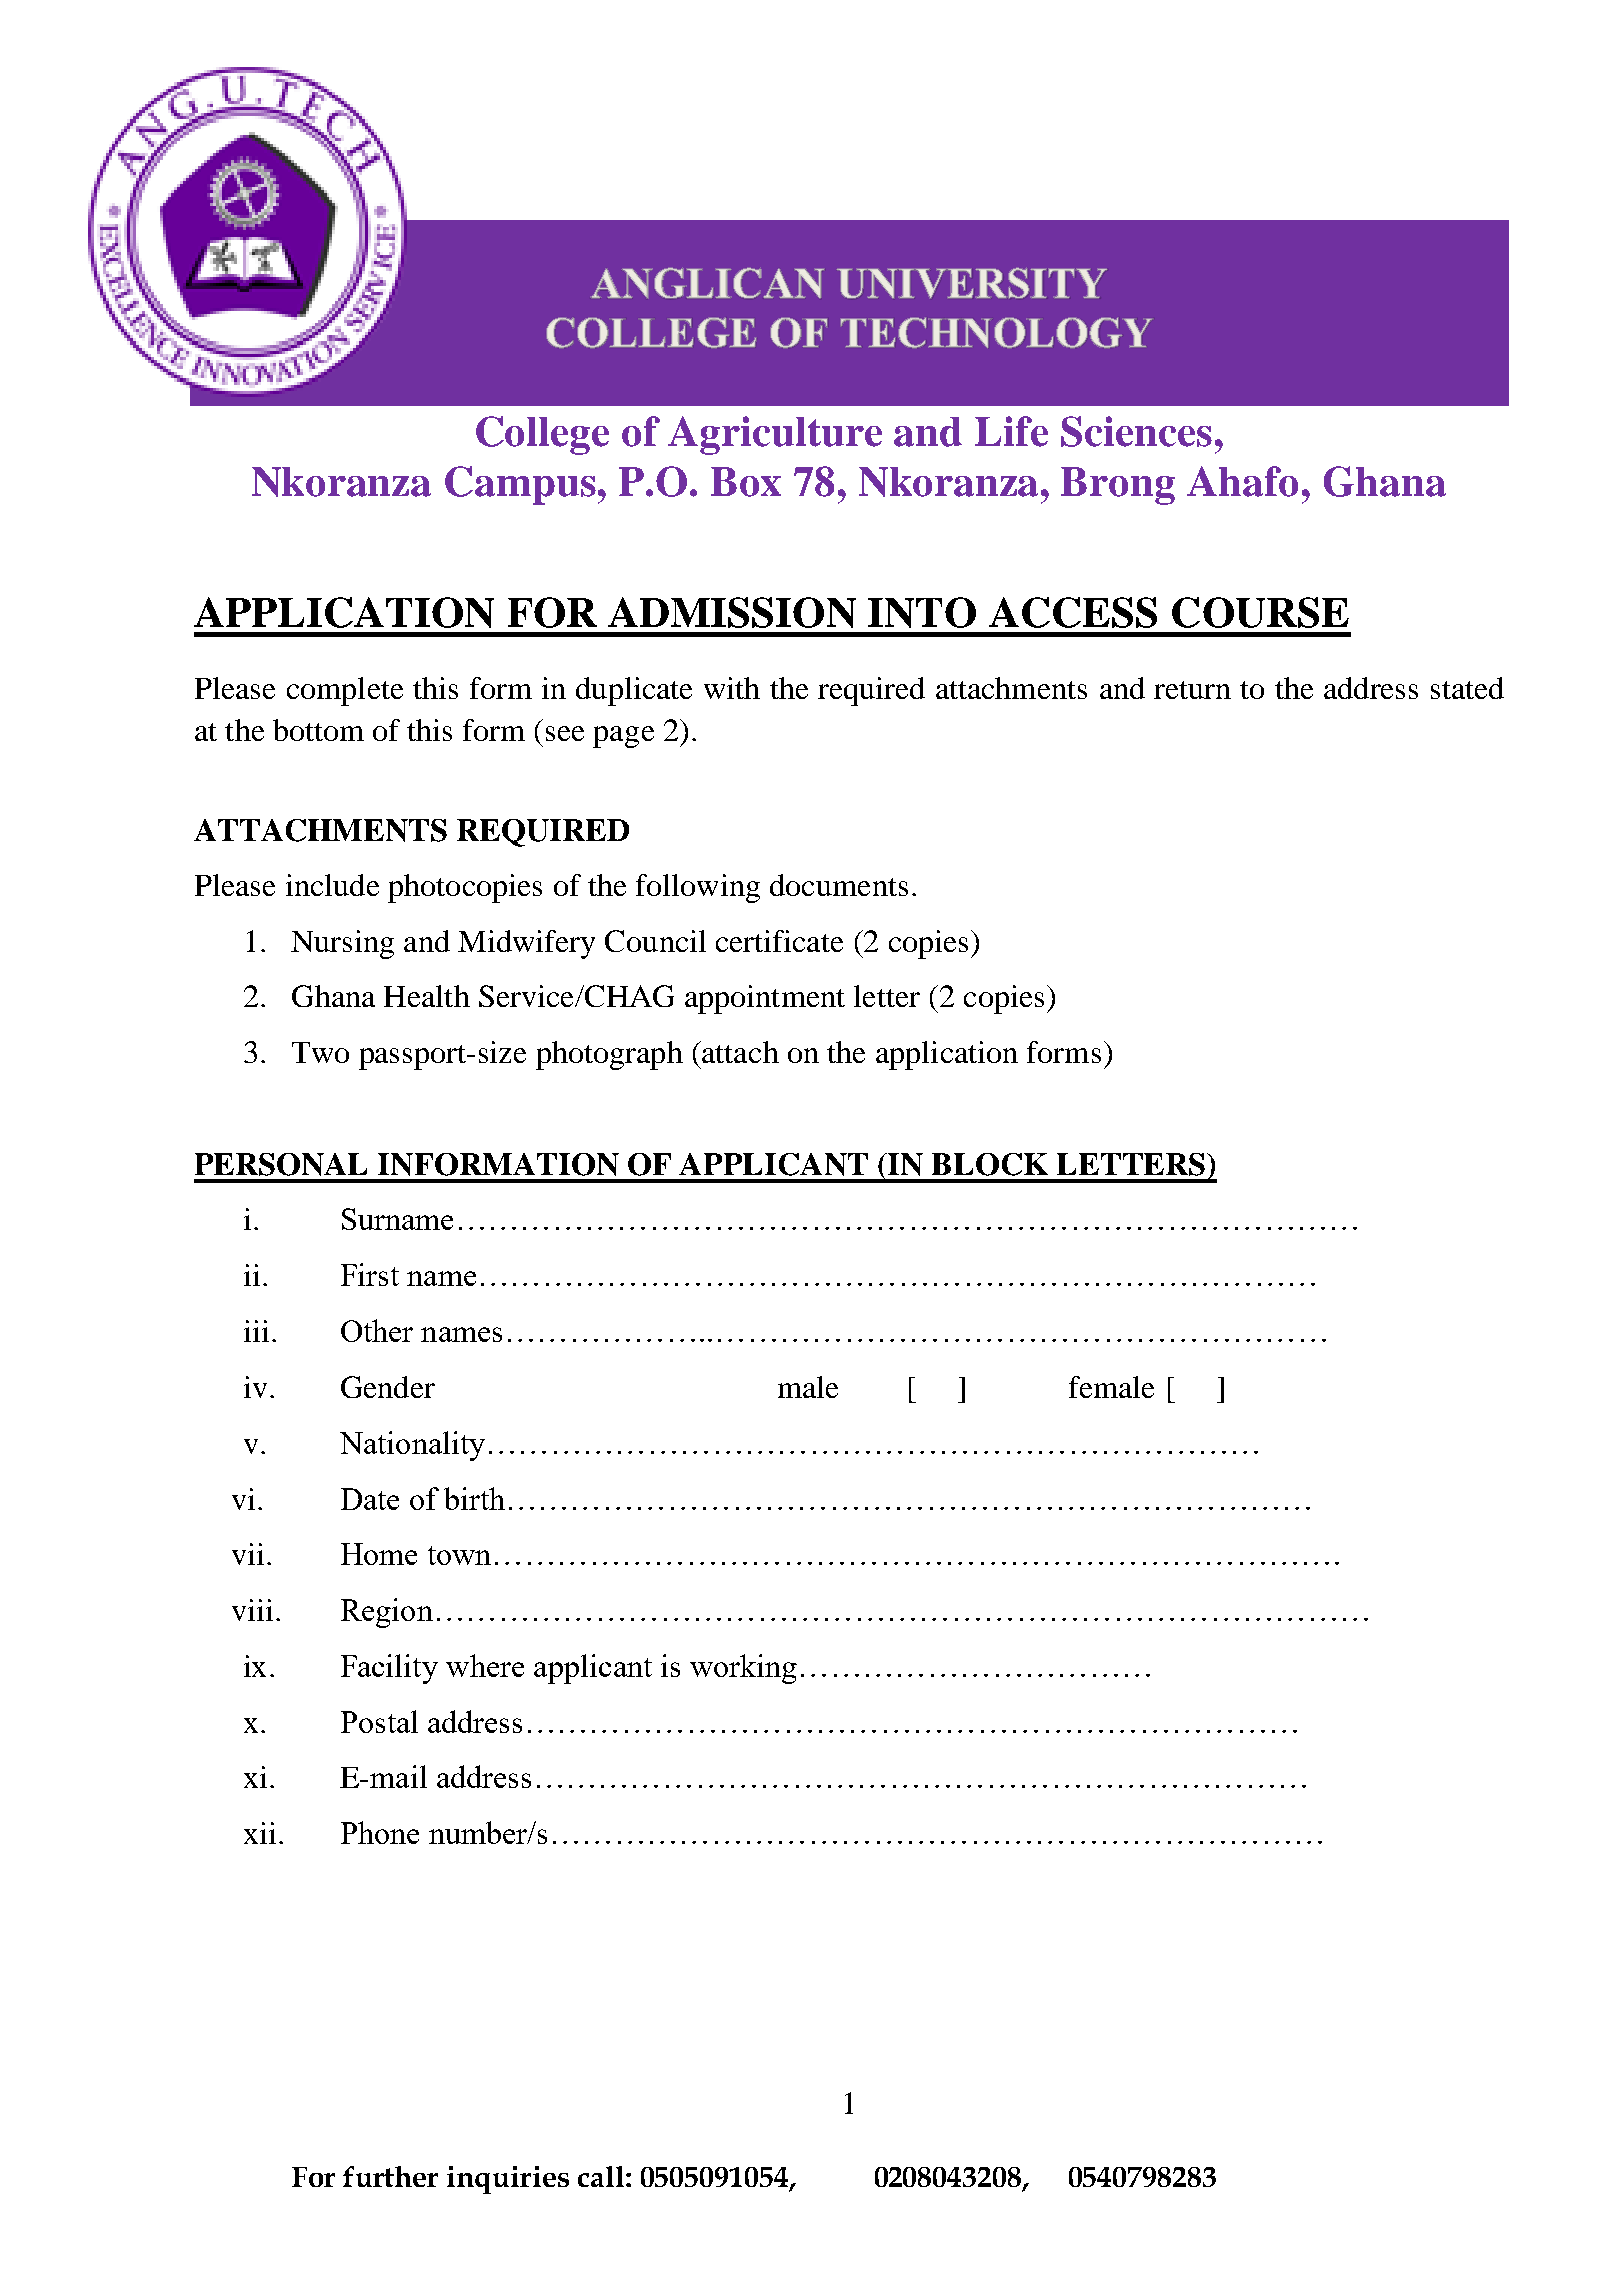 This page has width=1605, height=2269. Describe the element at coordinates (839, 885) in the page. I see `documents` at that location.
